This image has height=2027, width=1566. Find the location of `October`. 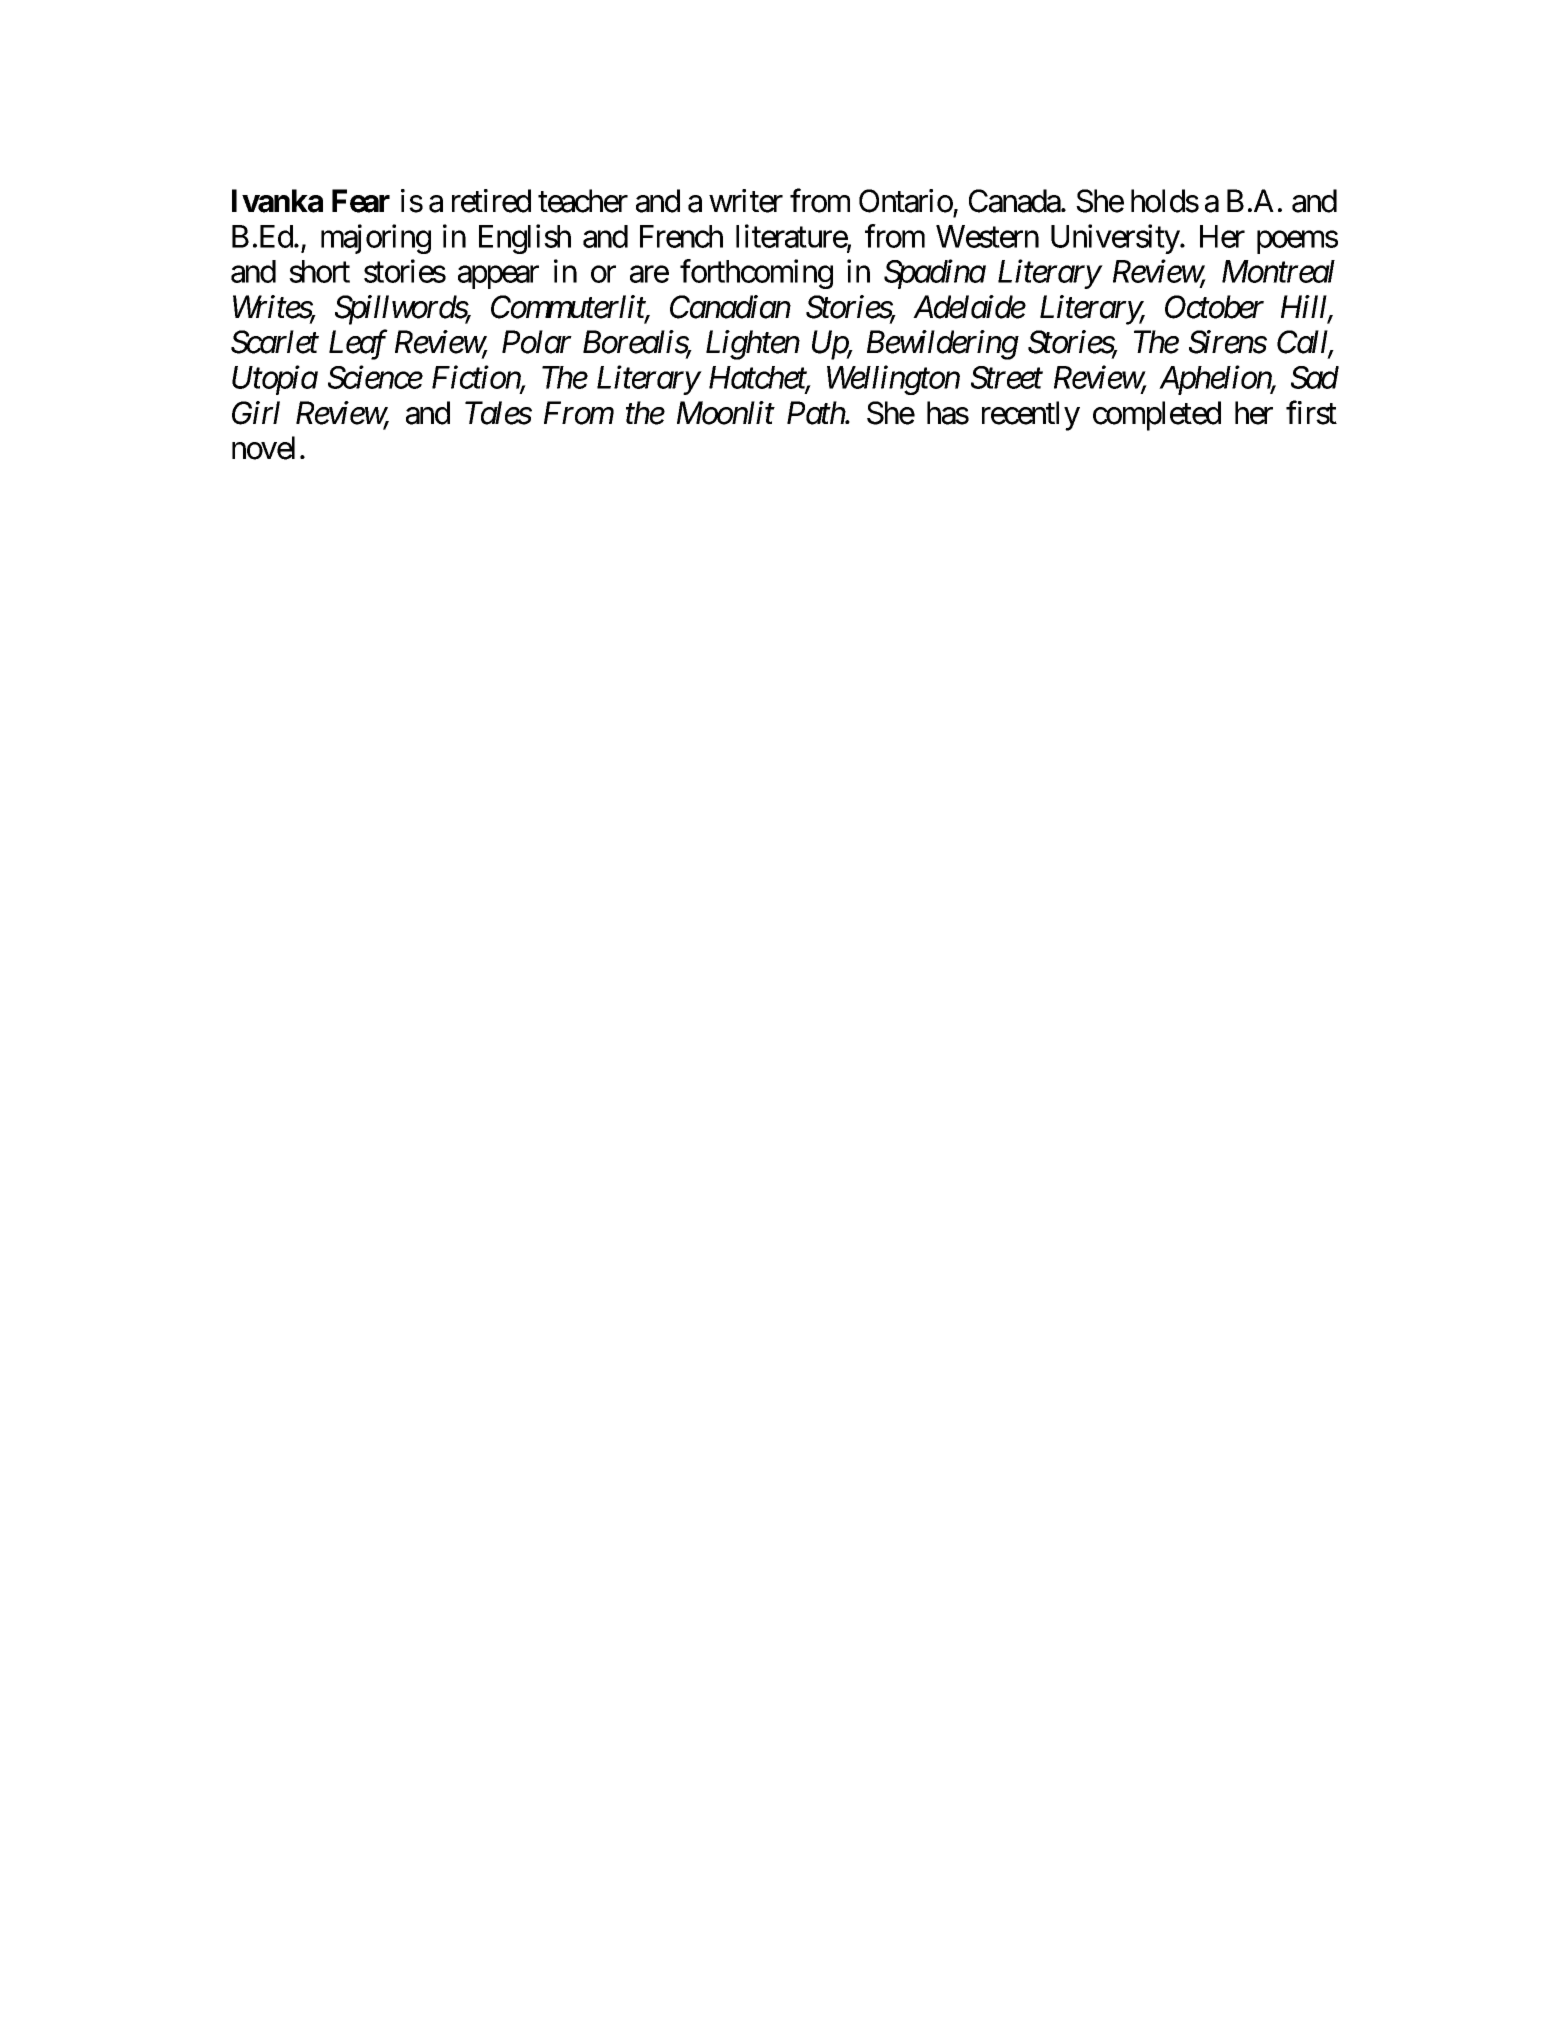

October is located at coordinates (1214, 307).
